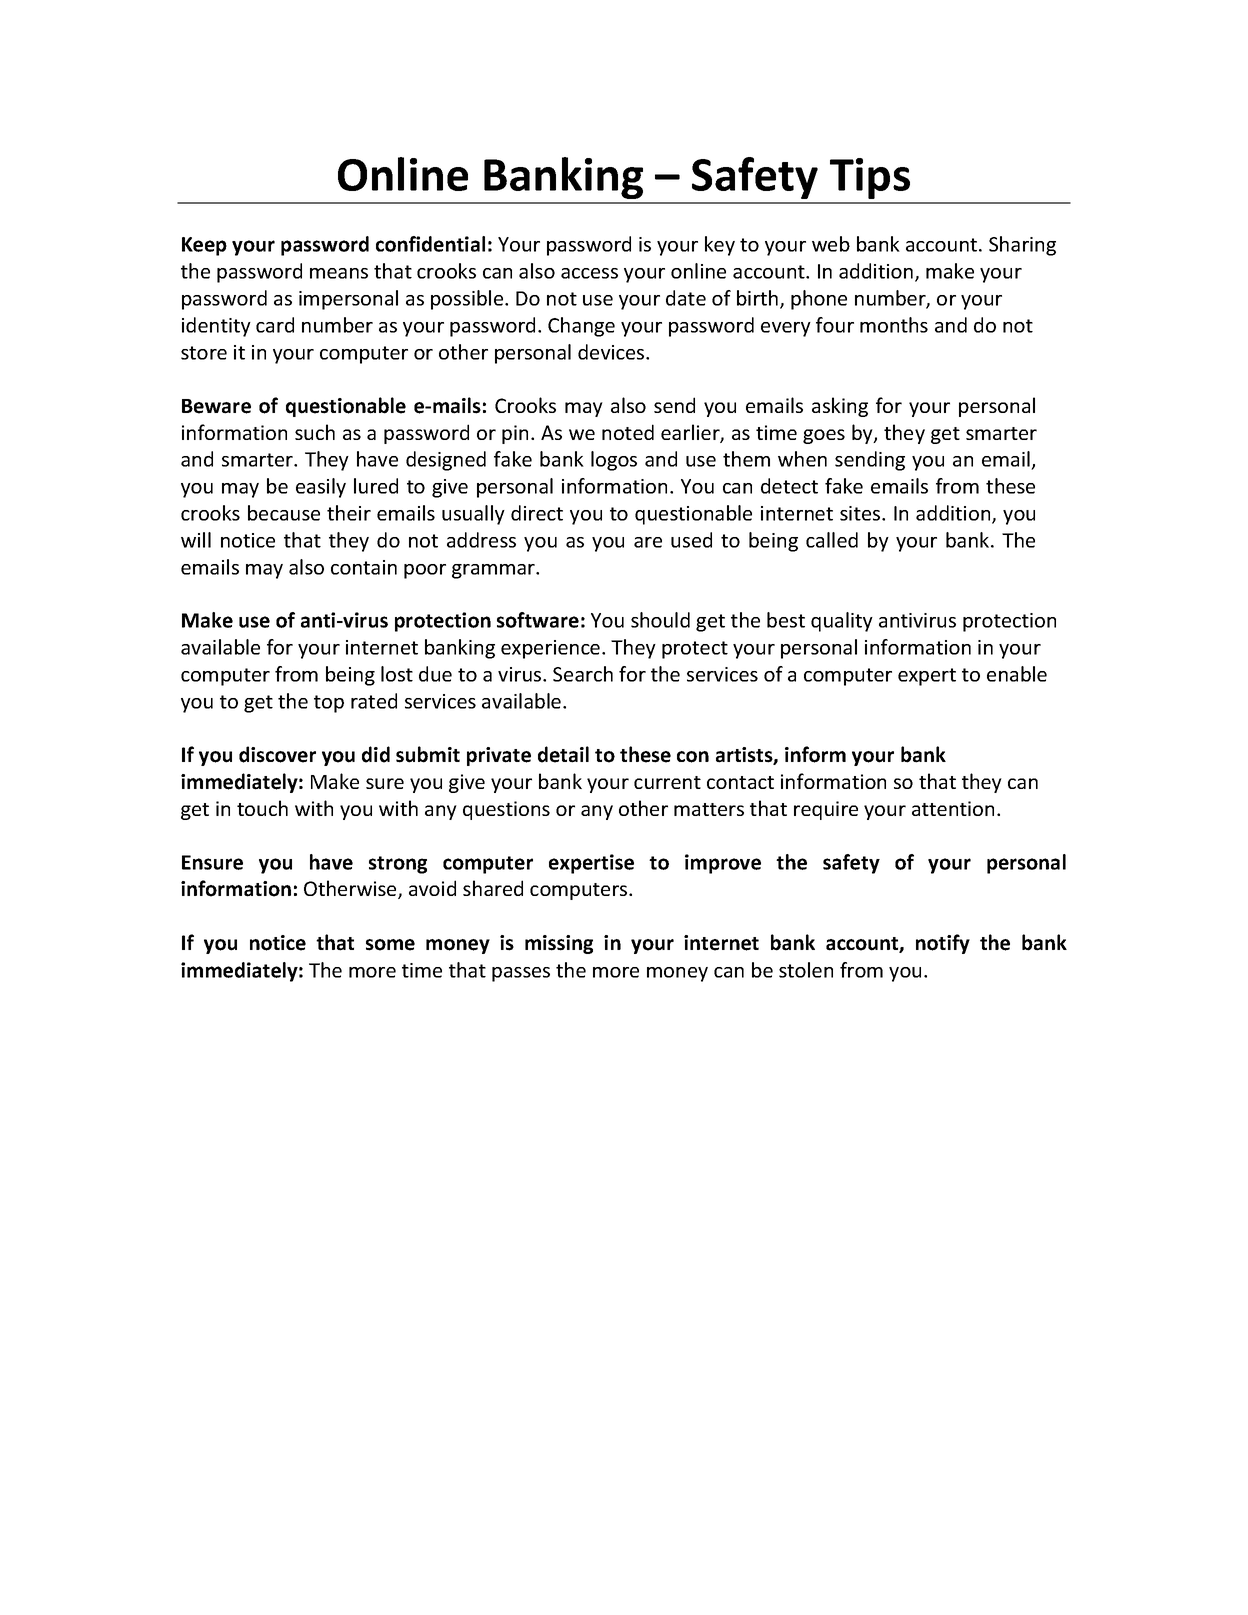  What do you see at coordinates (831, 244) in the screenshot?
I see `web` at bounding box center [831, 244].
